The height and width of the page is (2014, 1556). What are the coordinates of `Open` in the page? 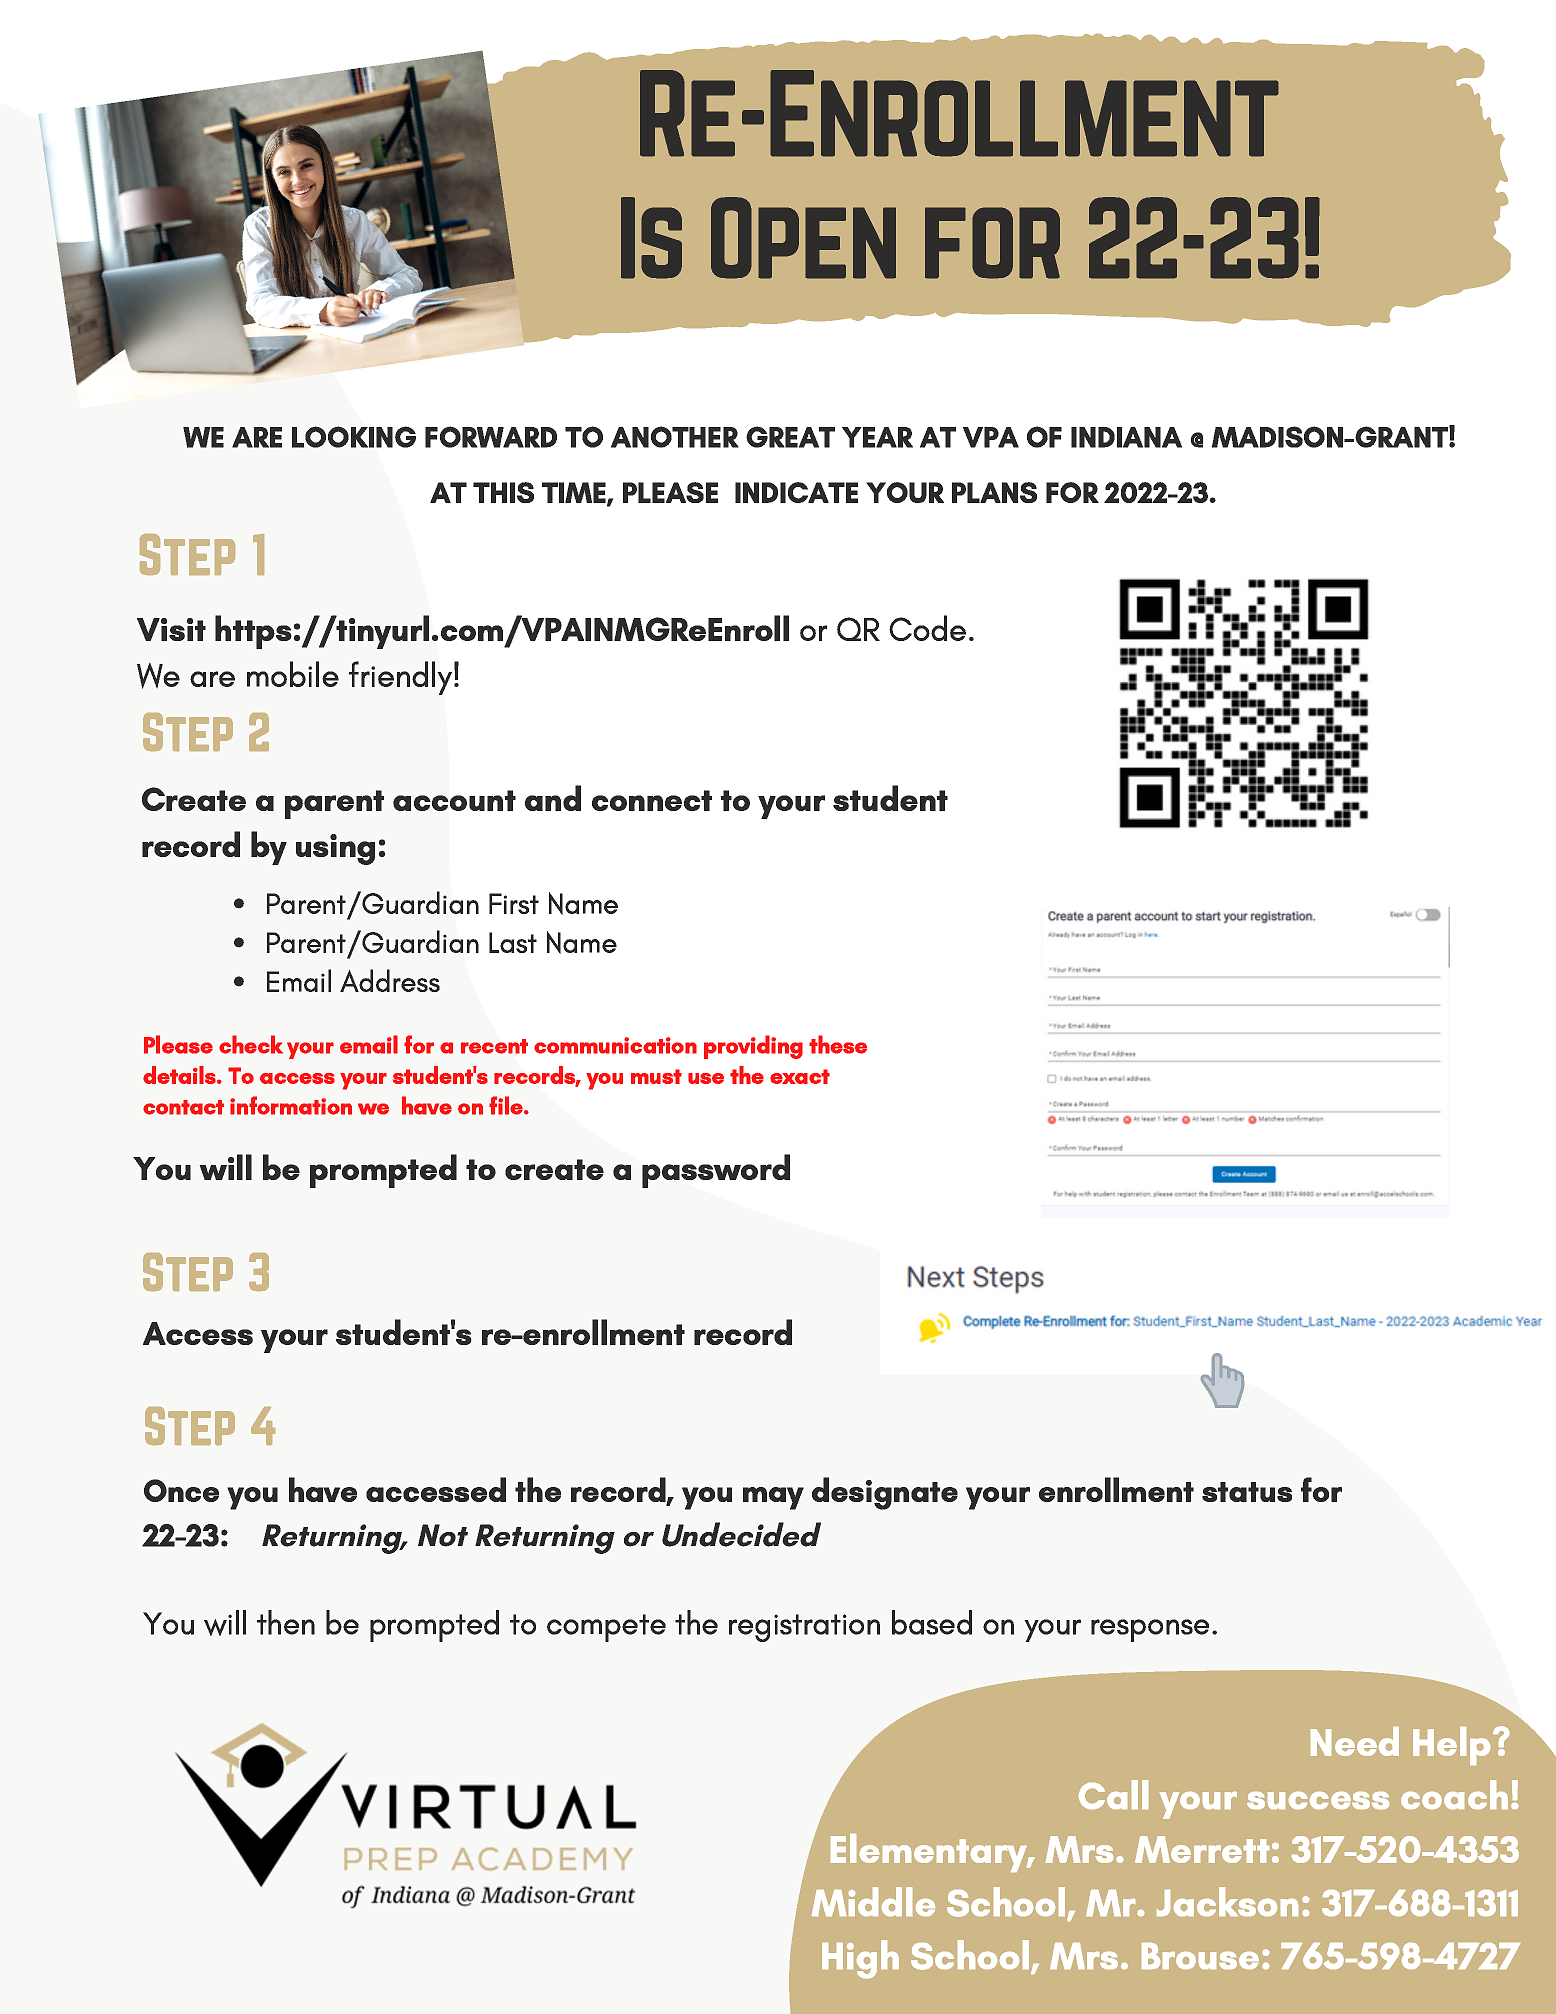 It's located at (803, 238).
